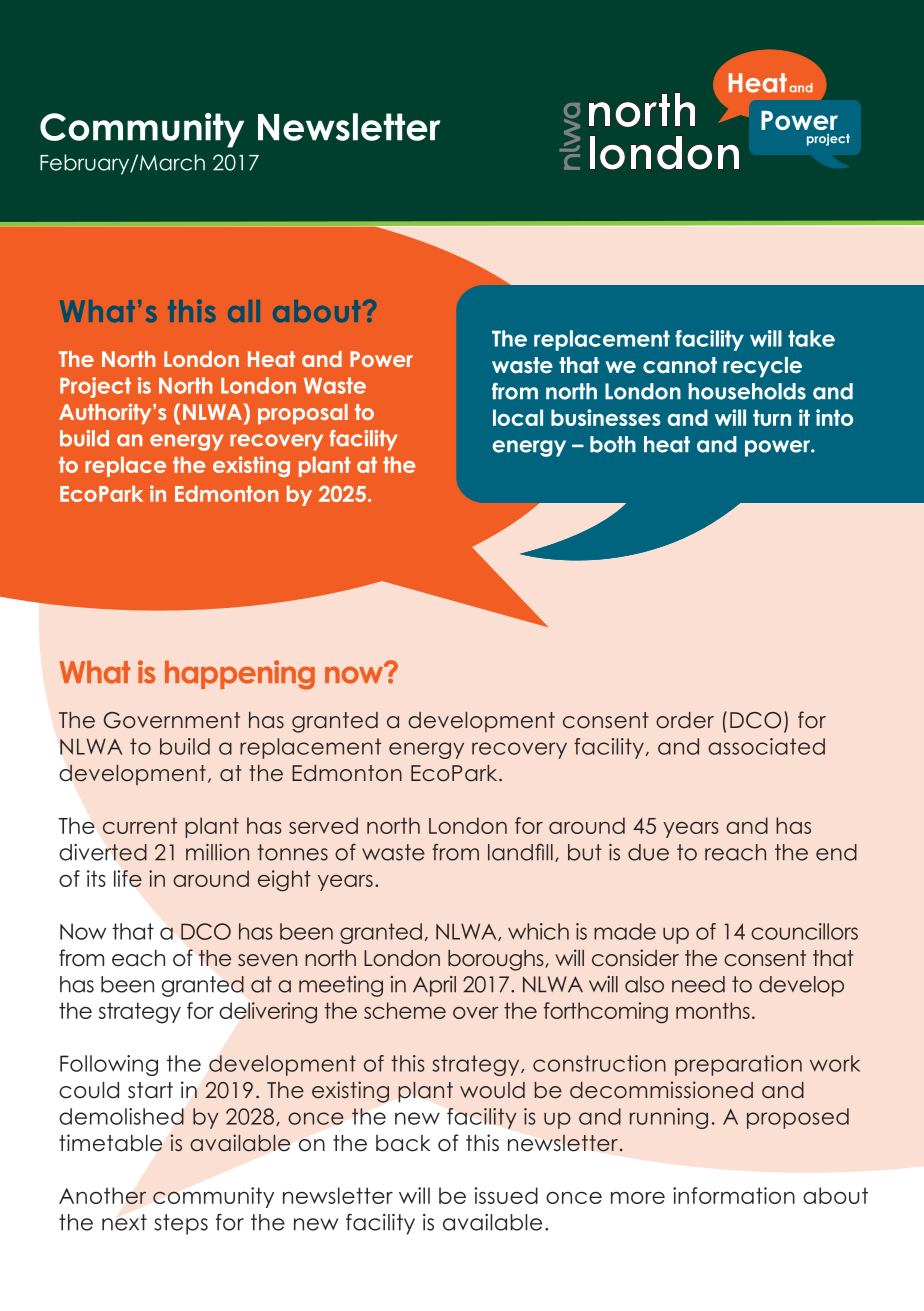 This screenshot has height=1311, width=924. I want to click on landfill, so click(520, 852).
